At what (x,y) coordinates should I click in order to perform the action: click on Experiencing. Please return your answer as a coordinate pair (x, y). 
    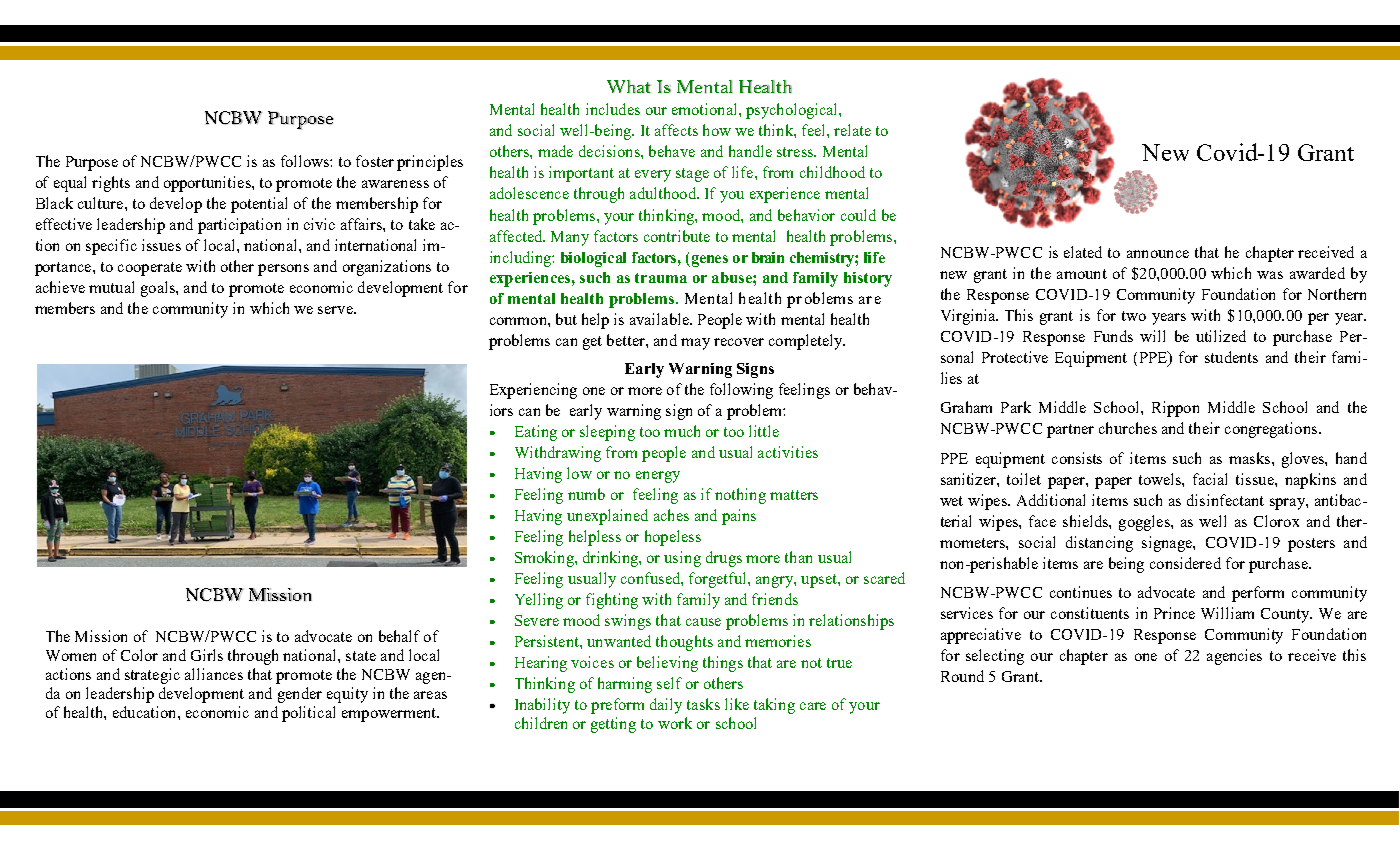
    Looking at the image, I should click on (533, 391).
